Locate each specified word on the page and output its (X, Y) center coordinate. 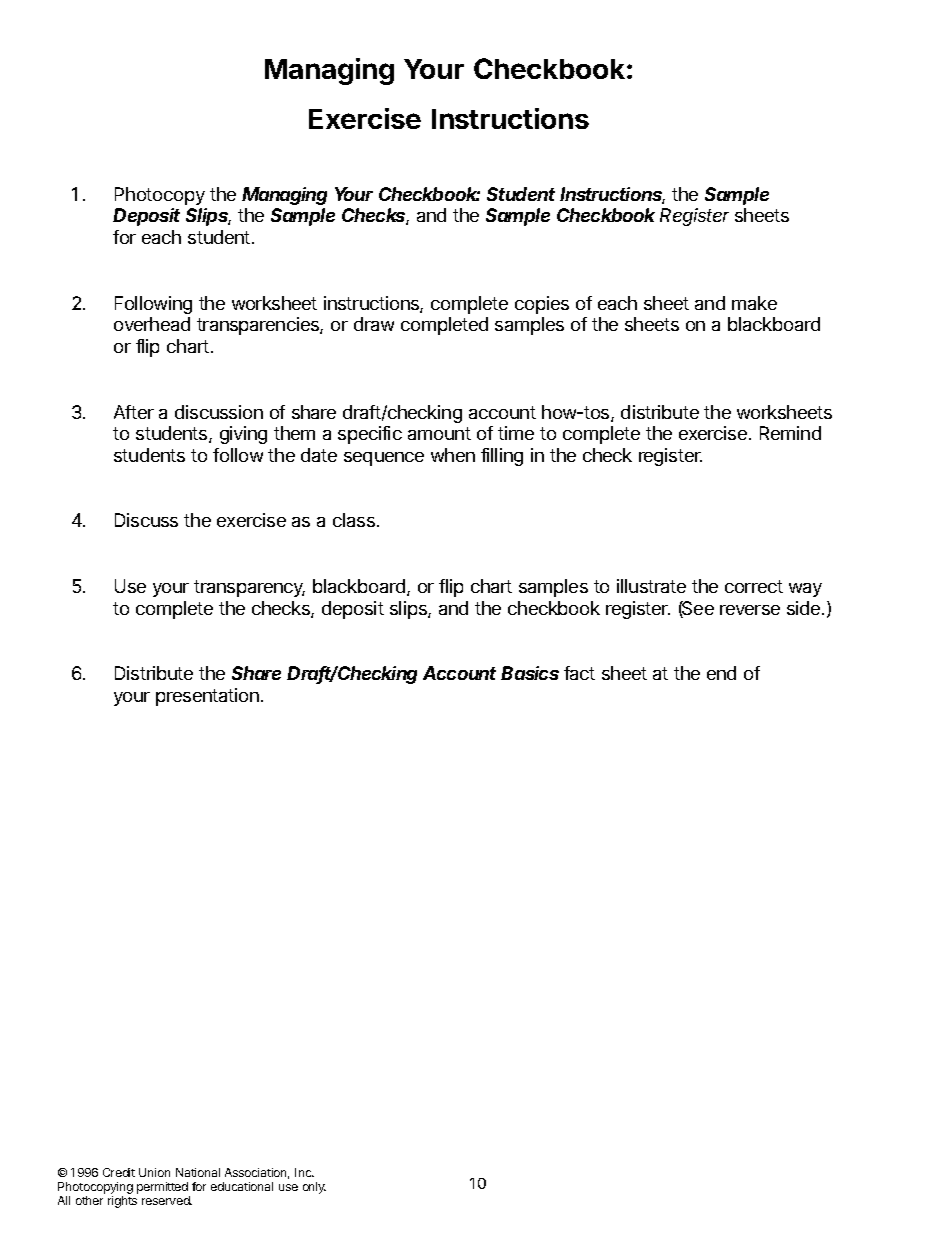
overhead (152, 324)
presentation (207, 697)
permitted (162, 1188)
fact (579, 673)
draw (374, 324)
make (754, 303)
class (355, 520)
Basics (530, 673)
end (721, 673)
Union (154, 1172)
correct (754, 586)
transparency (249, 588)
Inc (304, 1172)
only (314, 1188)
